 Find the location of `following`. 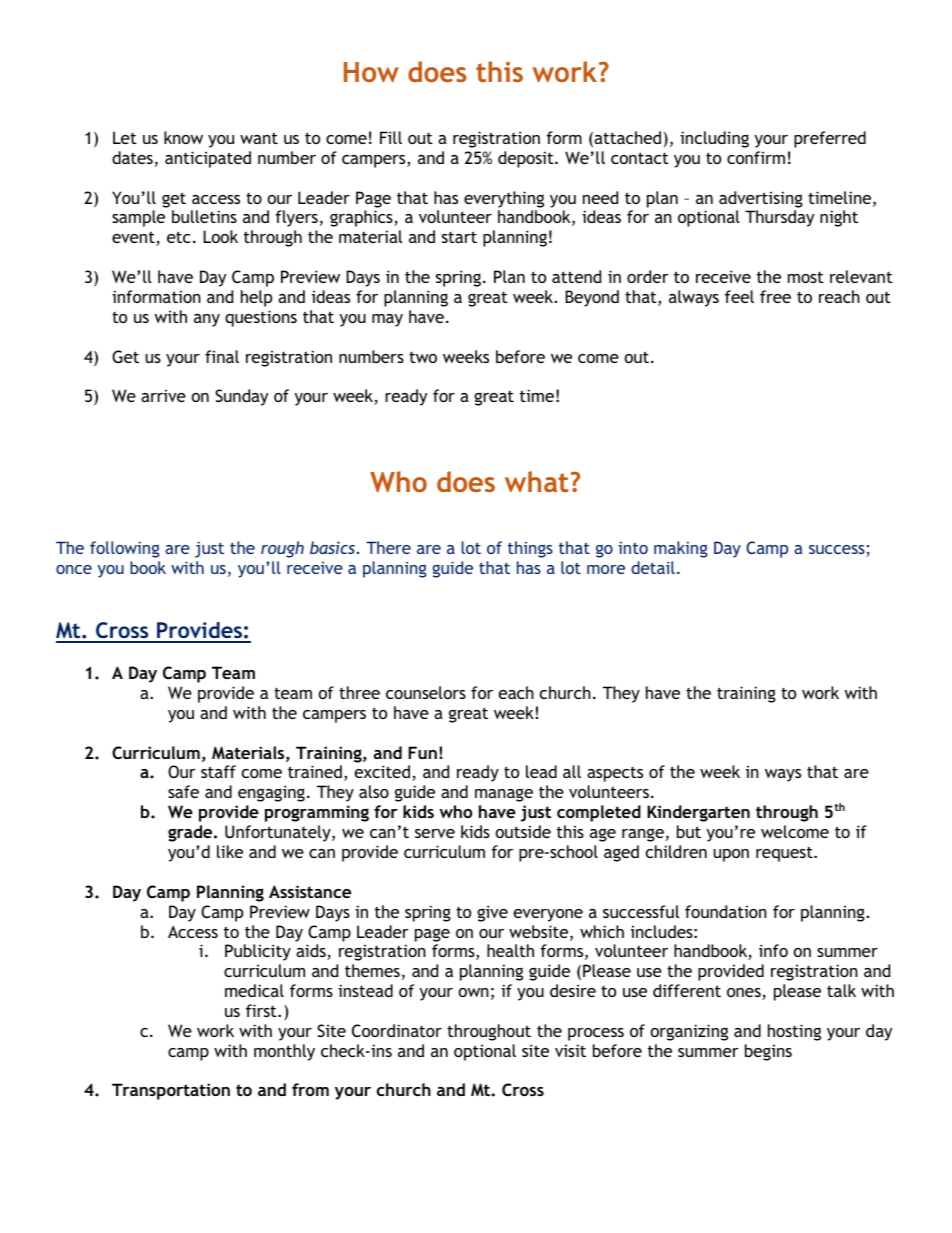

following is located at coordinates (125, 549).
